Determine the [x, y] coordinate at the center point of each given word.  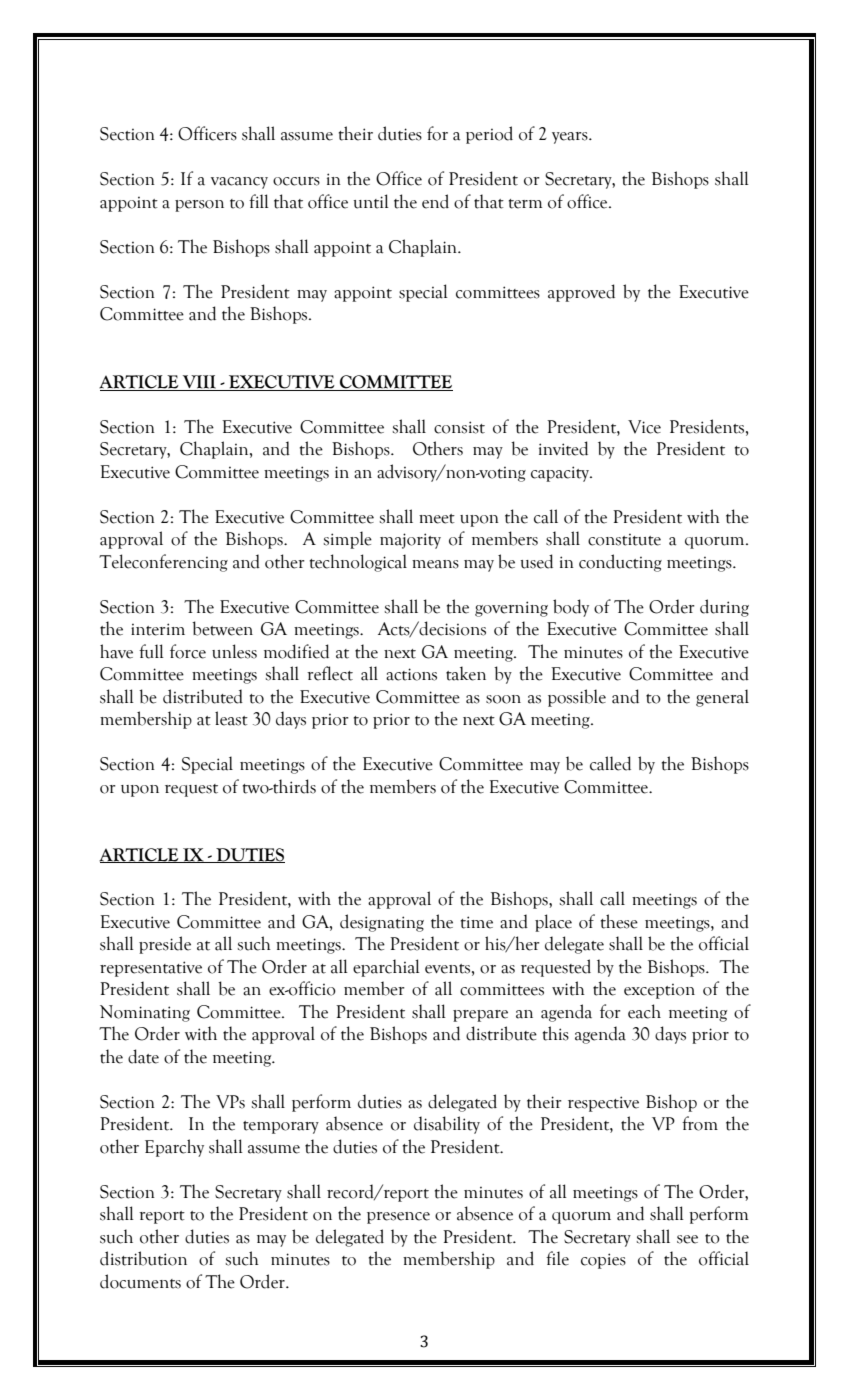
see [687, 1239]
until [371, 201]
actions [411, 674]
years [571, 138]
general [722, 698]
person [199, 206]
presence [398, 1218]
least [231, 718]
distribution [143, 1258]
